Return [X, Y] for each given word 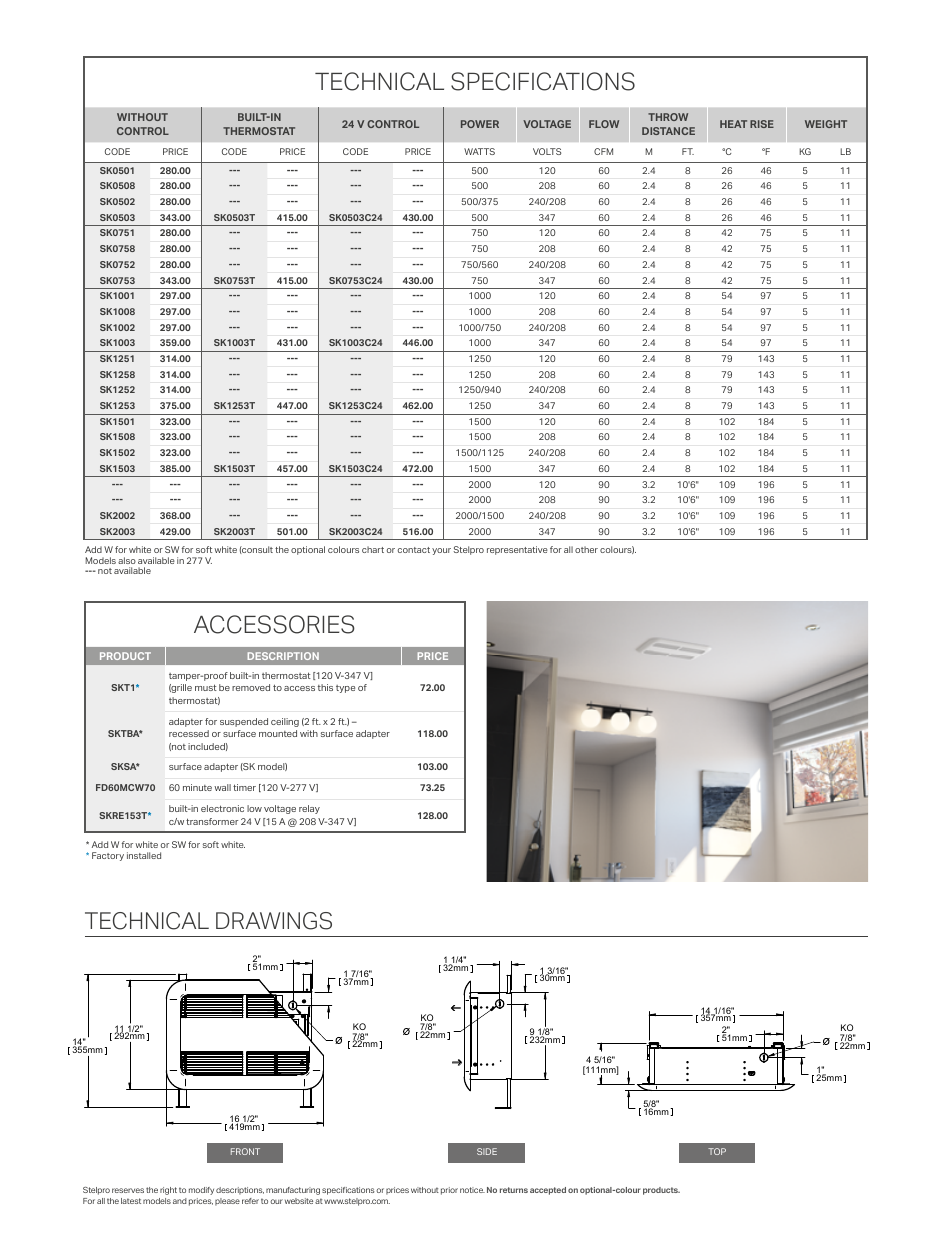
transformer [212, 821]
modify [201, 1191]
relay [309, 809]
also [127, 560]
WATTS [479, 151]
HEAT [733, 124]
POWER [480, 124]
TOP [717, 1151]
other [586, 549]
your [441, 551]
